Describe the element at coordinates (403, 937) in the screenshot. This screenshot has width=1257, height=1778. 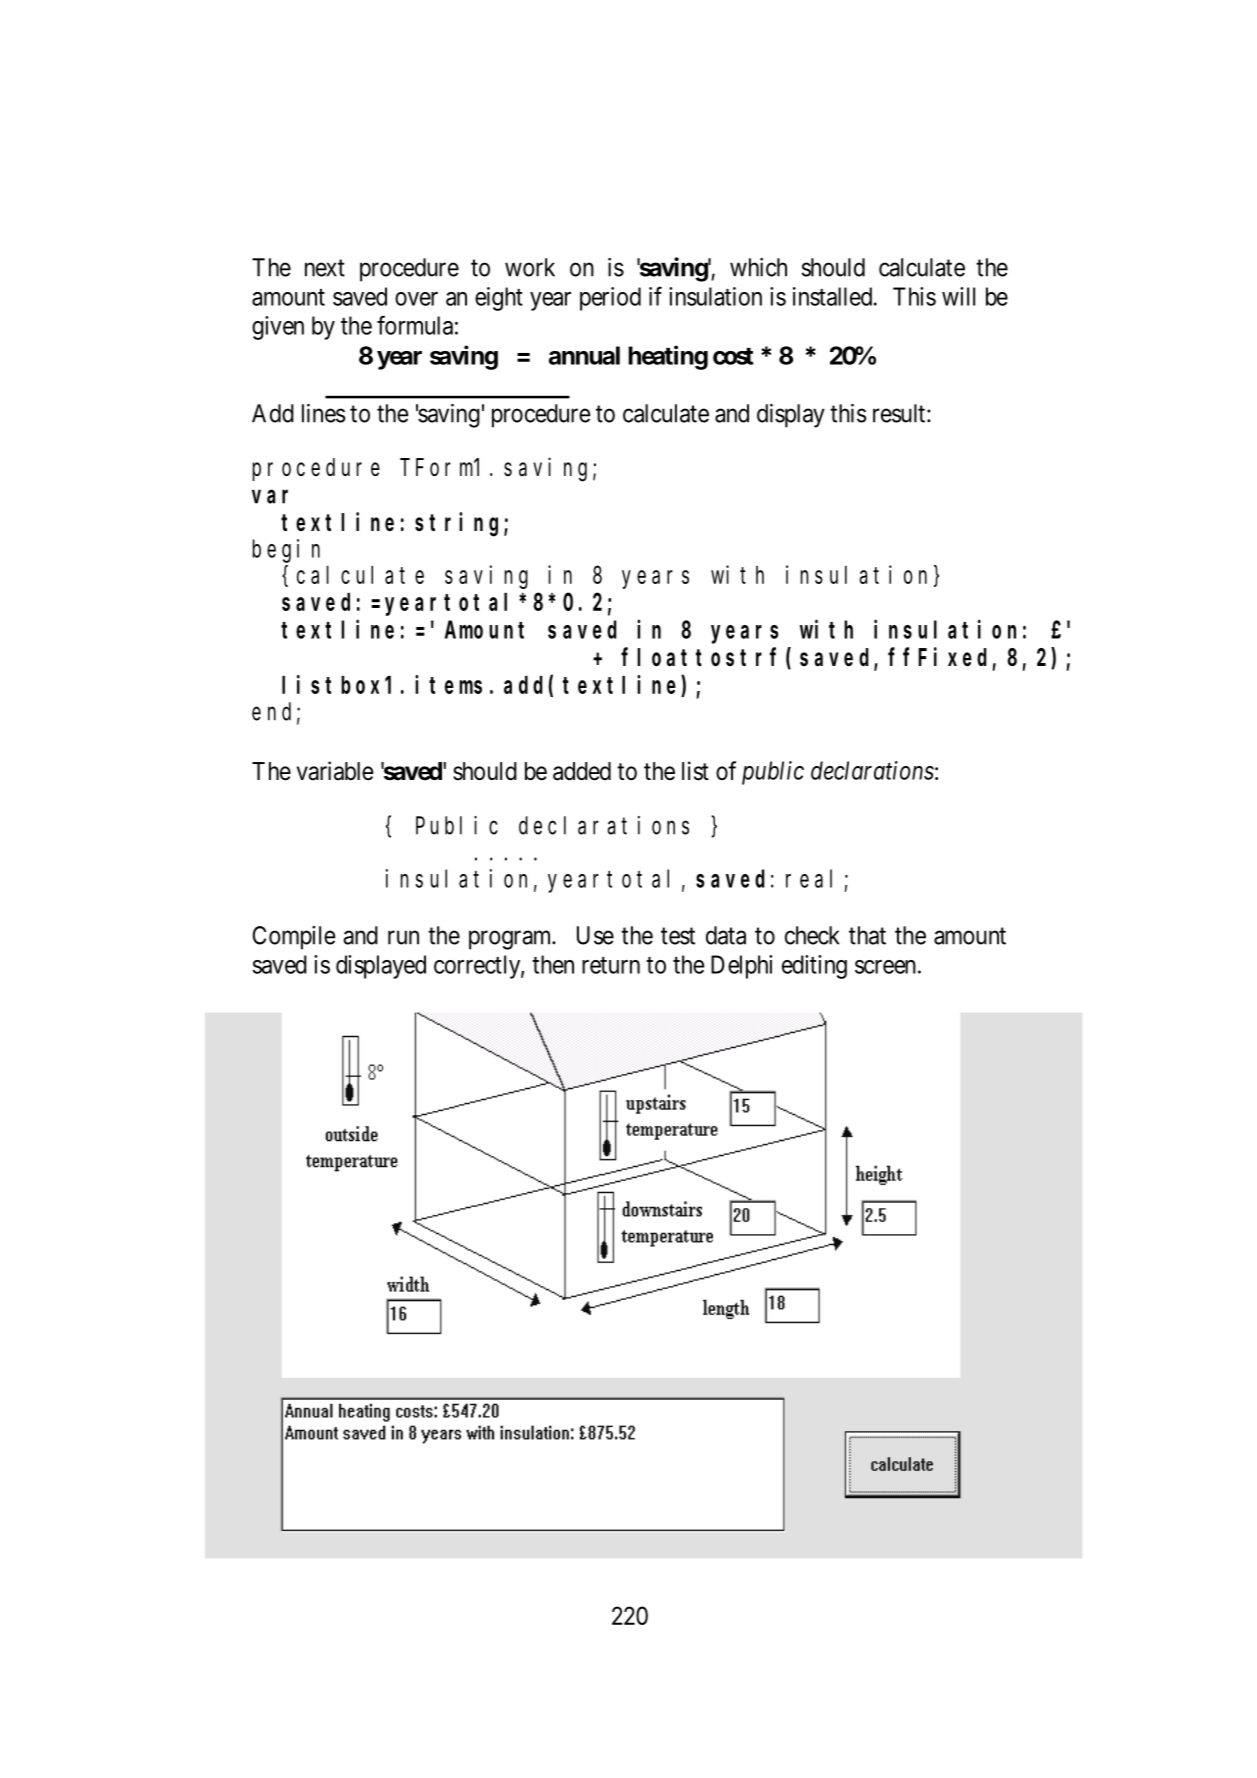
I see `run` at that location.
